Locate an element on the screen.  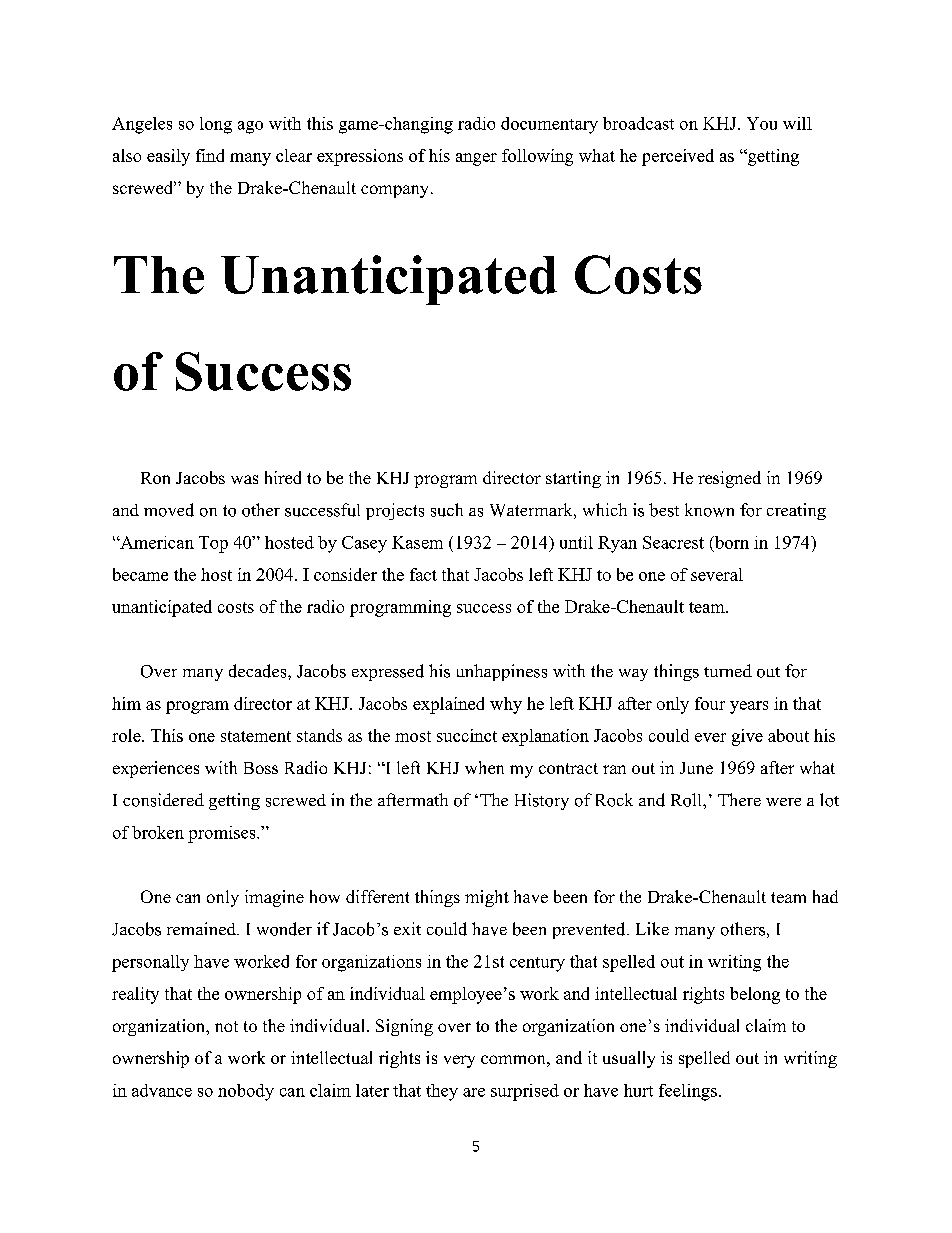
nobody is located at coordinates (246, 1092).
